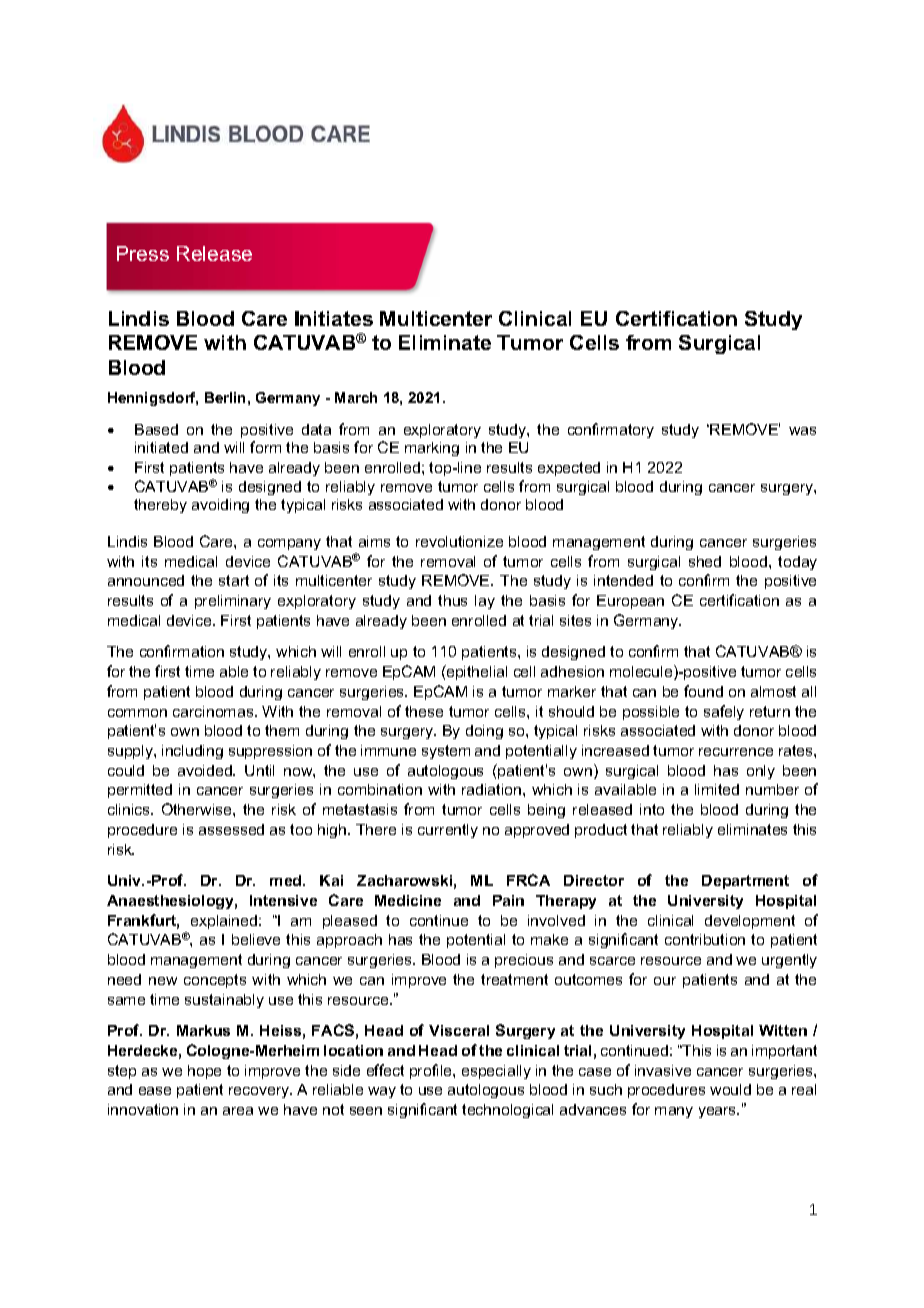 Image resolution: width=924 pixels, height=1308 pixels. What do you see at coordinates (724, 712) in the page?
I see `safely` at bounding box center [724, 712].
